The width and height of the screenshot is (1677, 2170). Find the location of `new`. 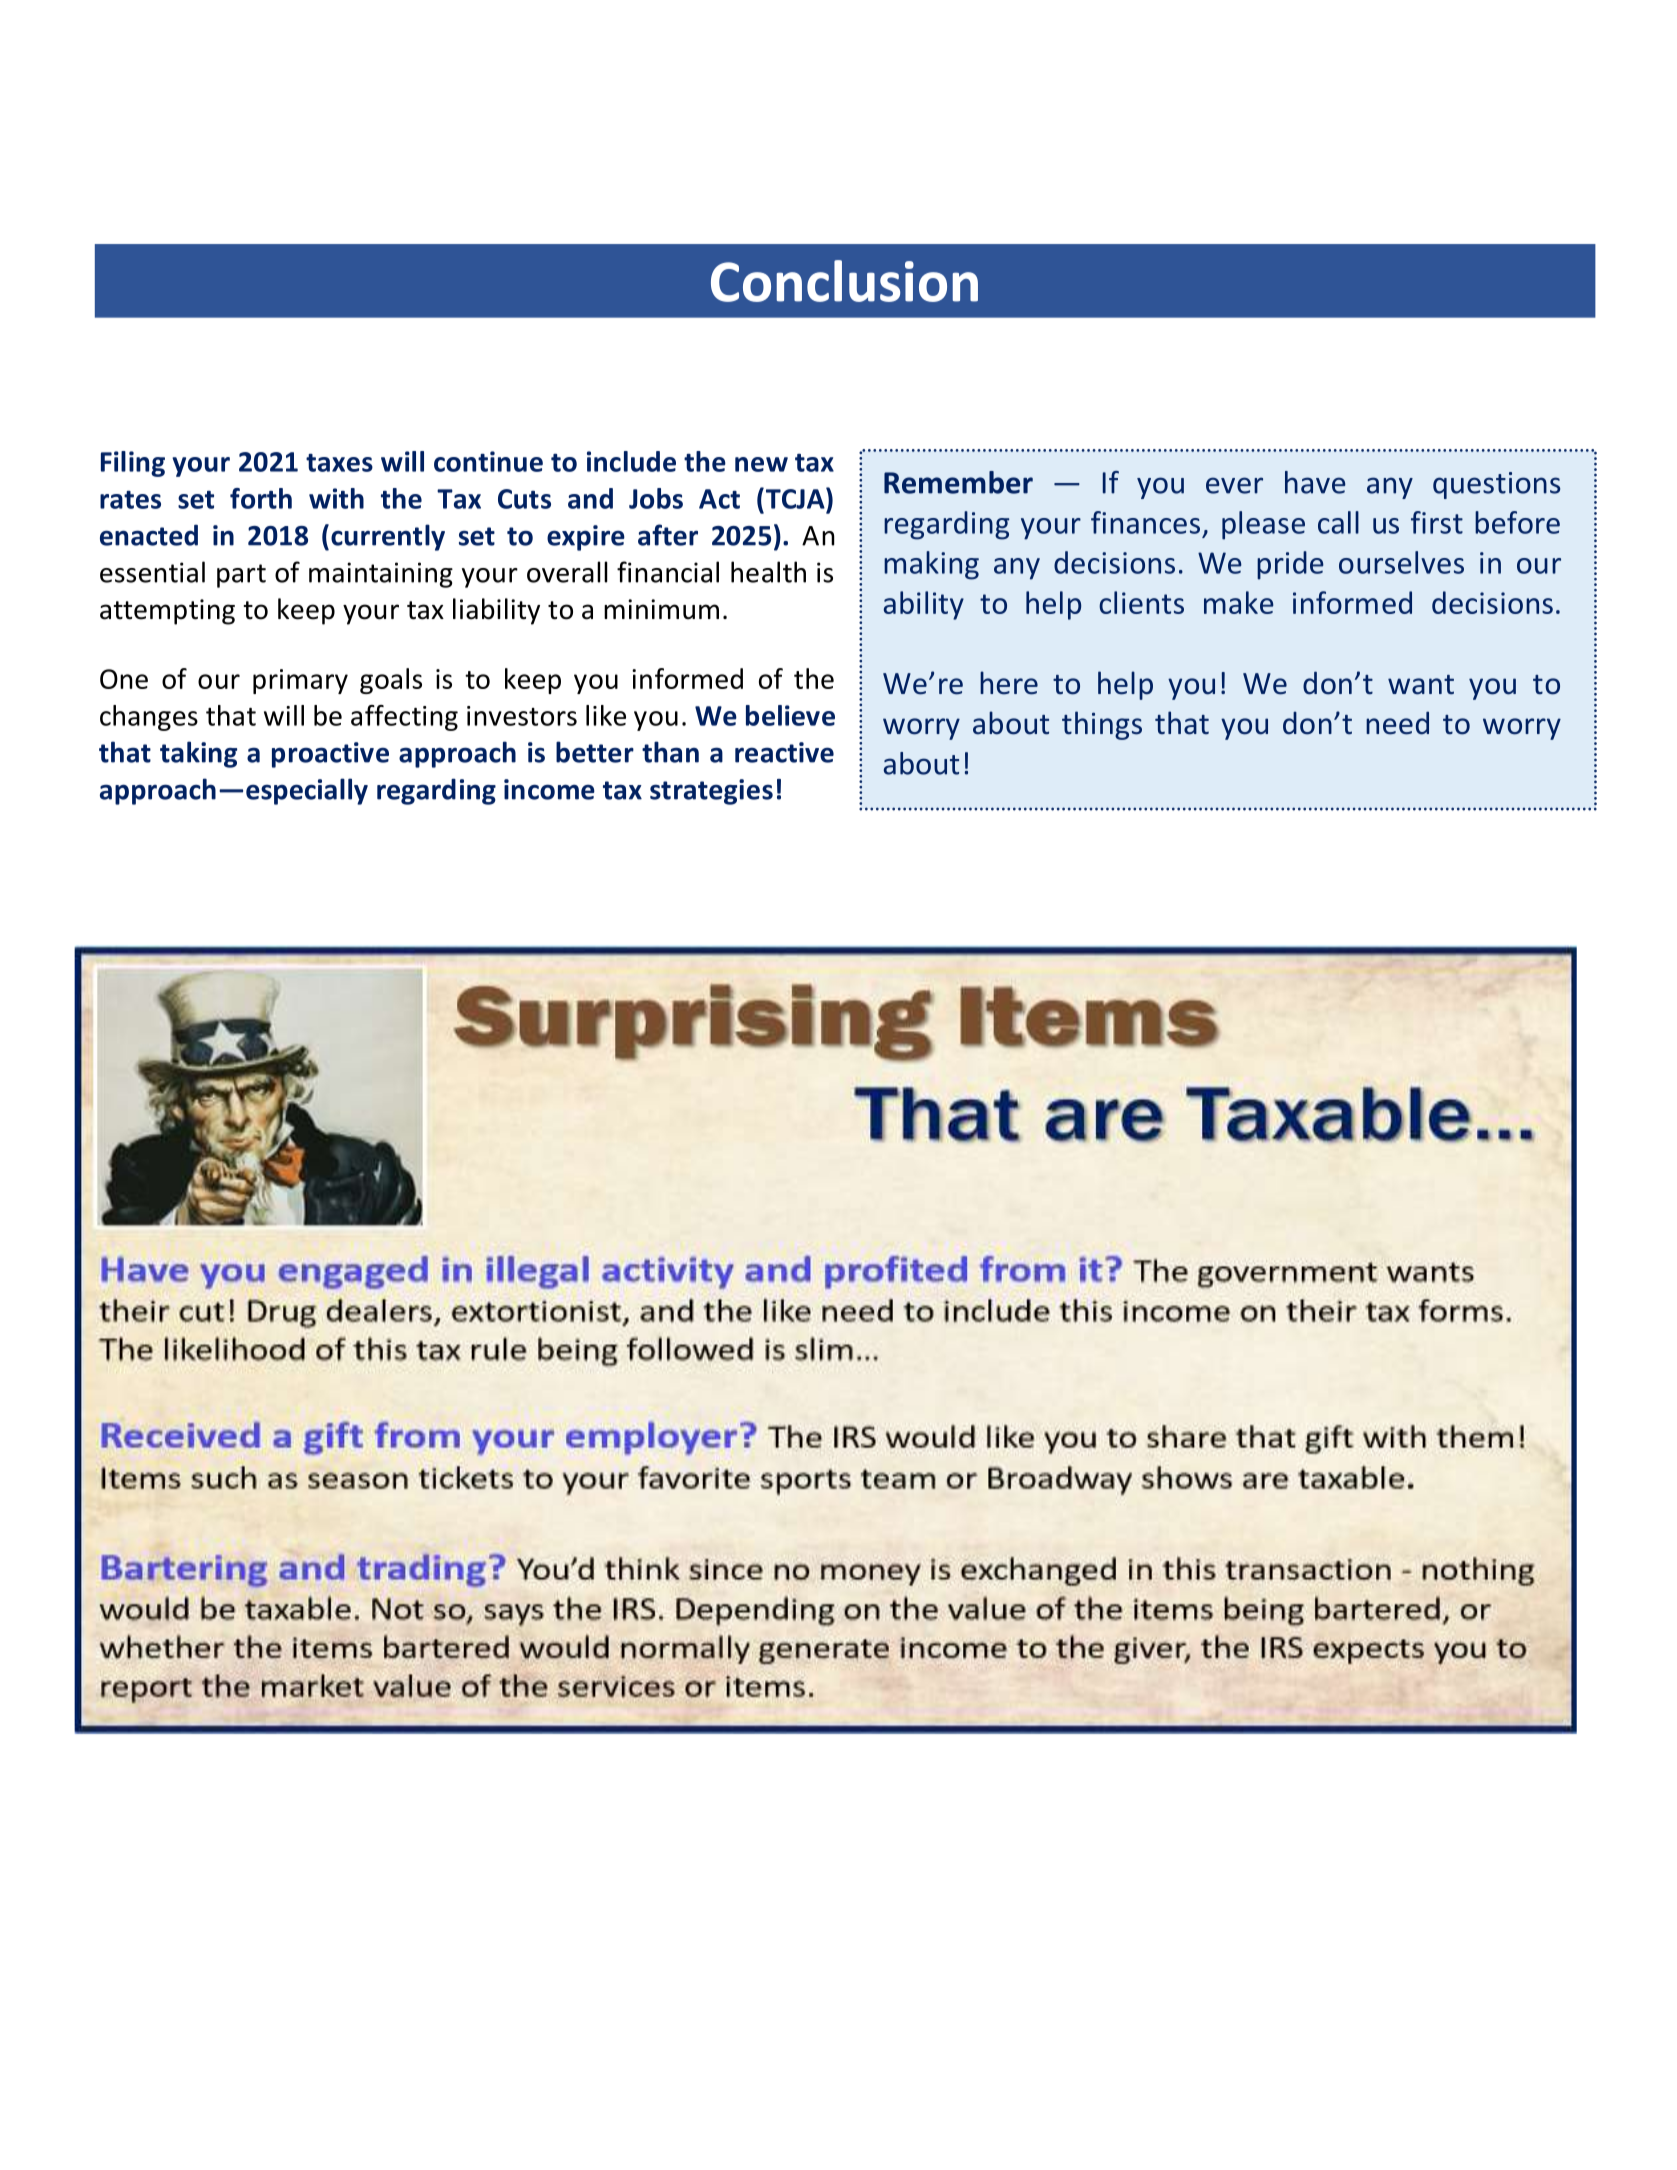

new is located at coordinates (761, 464).
